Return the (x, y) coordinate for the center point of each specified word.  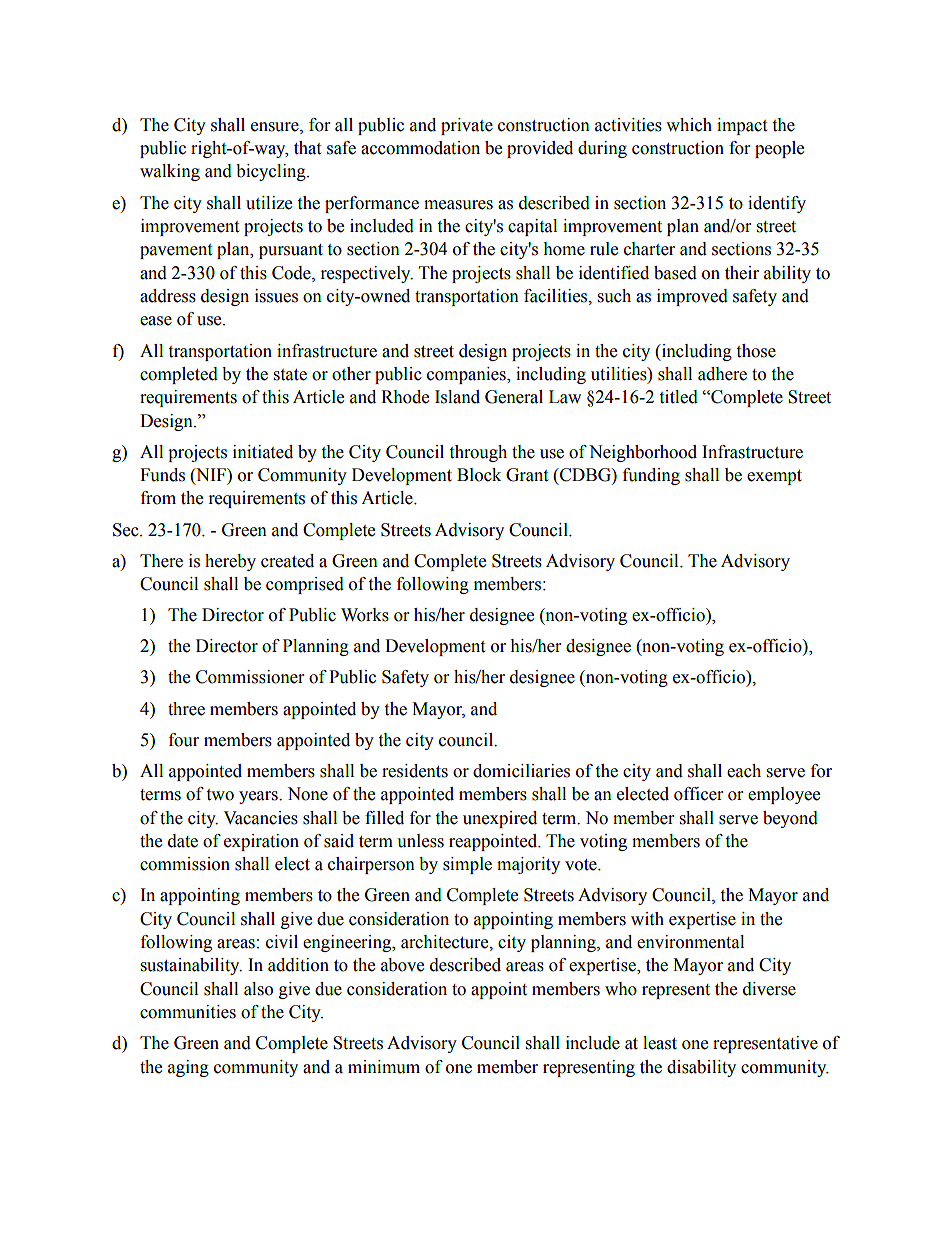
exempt (774, 477)
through (478, 453)
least (660, 1043)
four (184, 740)
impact (742, 126)
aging (188, 1068)
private (467, 126)
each (744, 771)
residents (415, 771)
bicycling (272, 172)
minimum (384, 1067)
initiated (263, 452)
